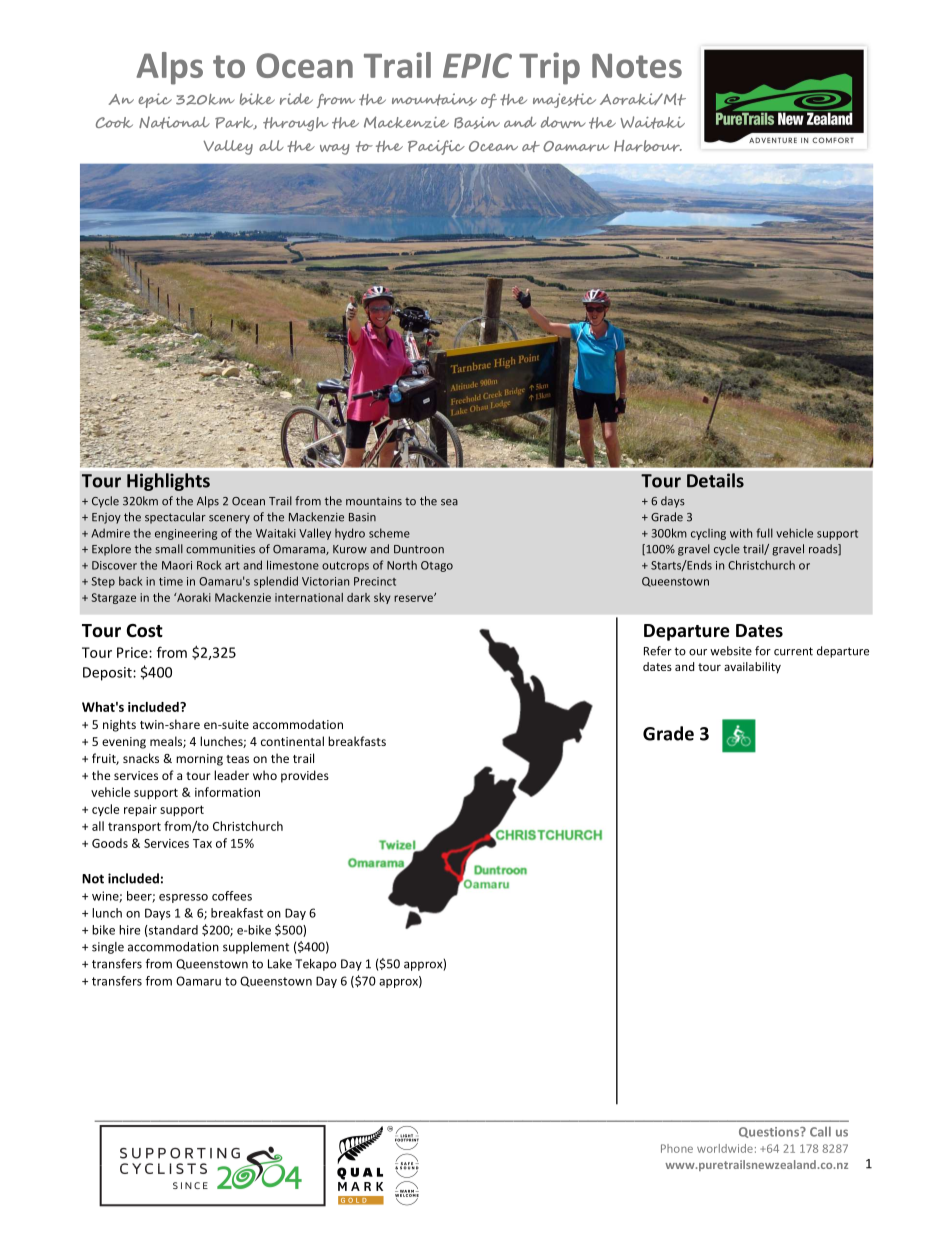 Image resolution: width=952 pixels, height=1233 pixels. I want to click on Details, so click(715, 480).
